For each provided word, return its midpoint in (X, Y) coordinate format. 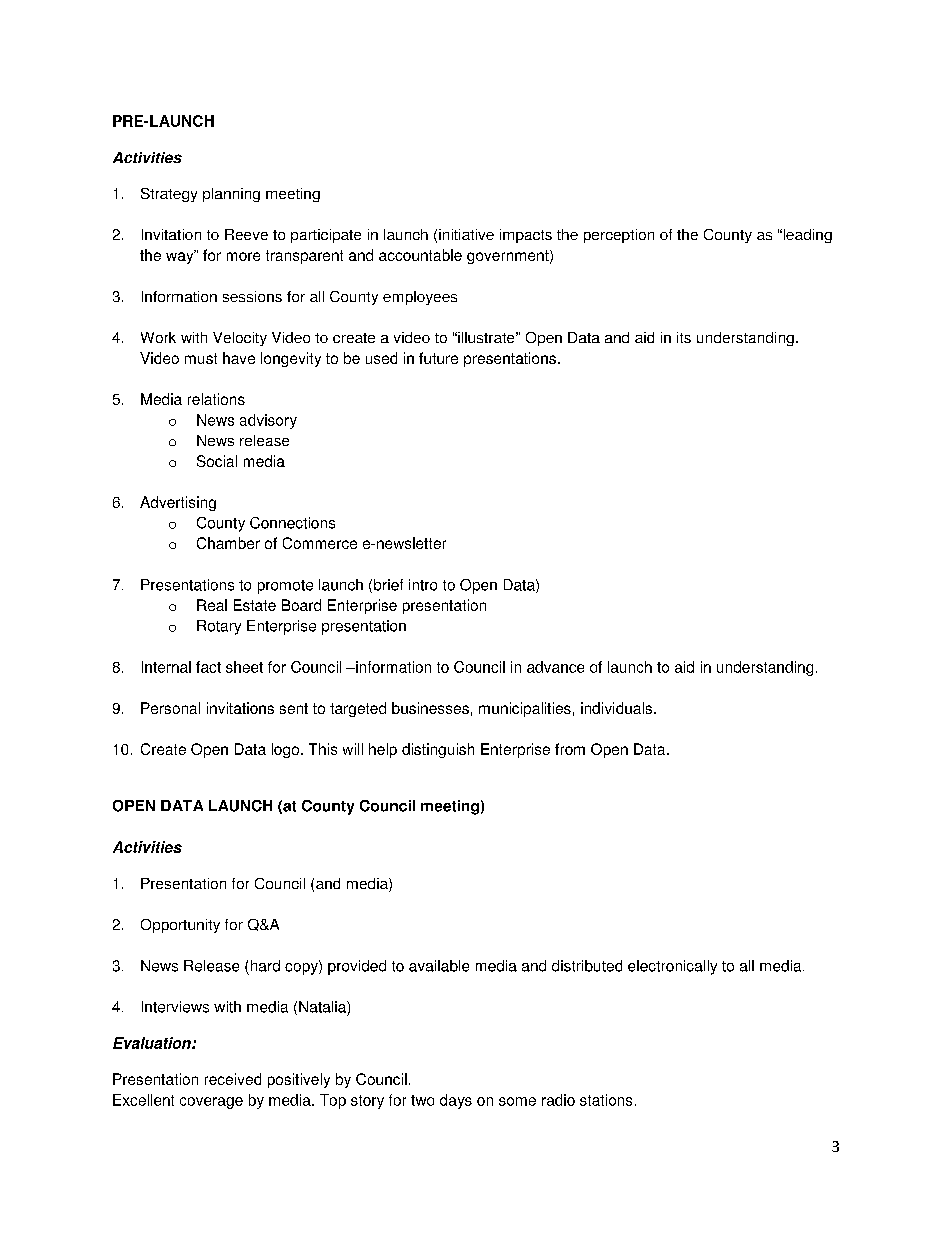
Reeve (246, 234)
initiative (466, 234)
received (233, 1079)
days (456, 1101)
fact (208, 667)
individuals (616, 708)
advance (555, 667)
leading (806, 236)
